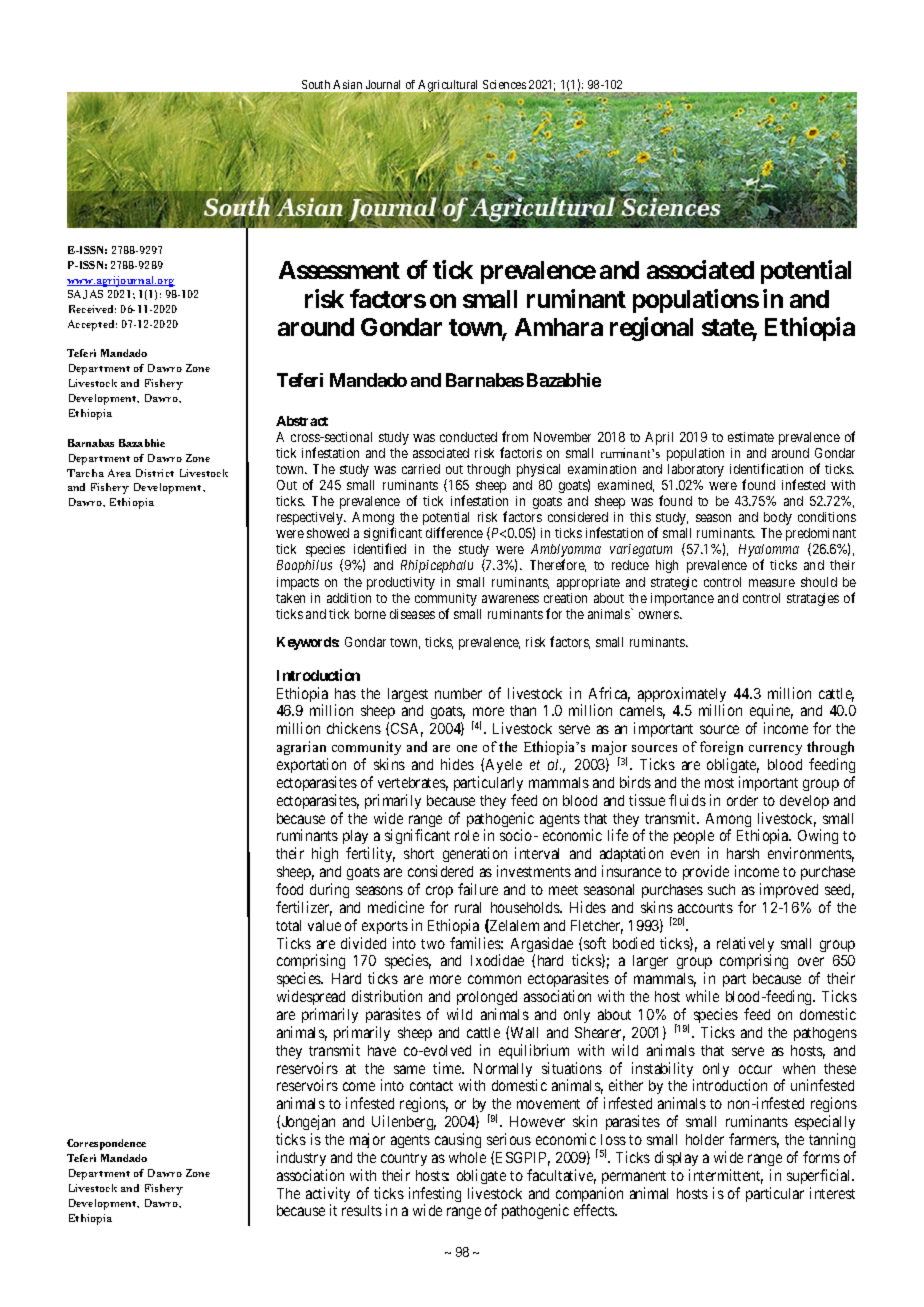 The image size is (924, 1307). I want to click on Received, so click(92, 309).
